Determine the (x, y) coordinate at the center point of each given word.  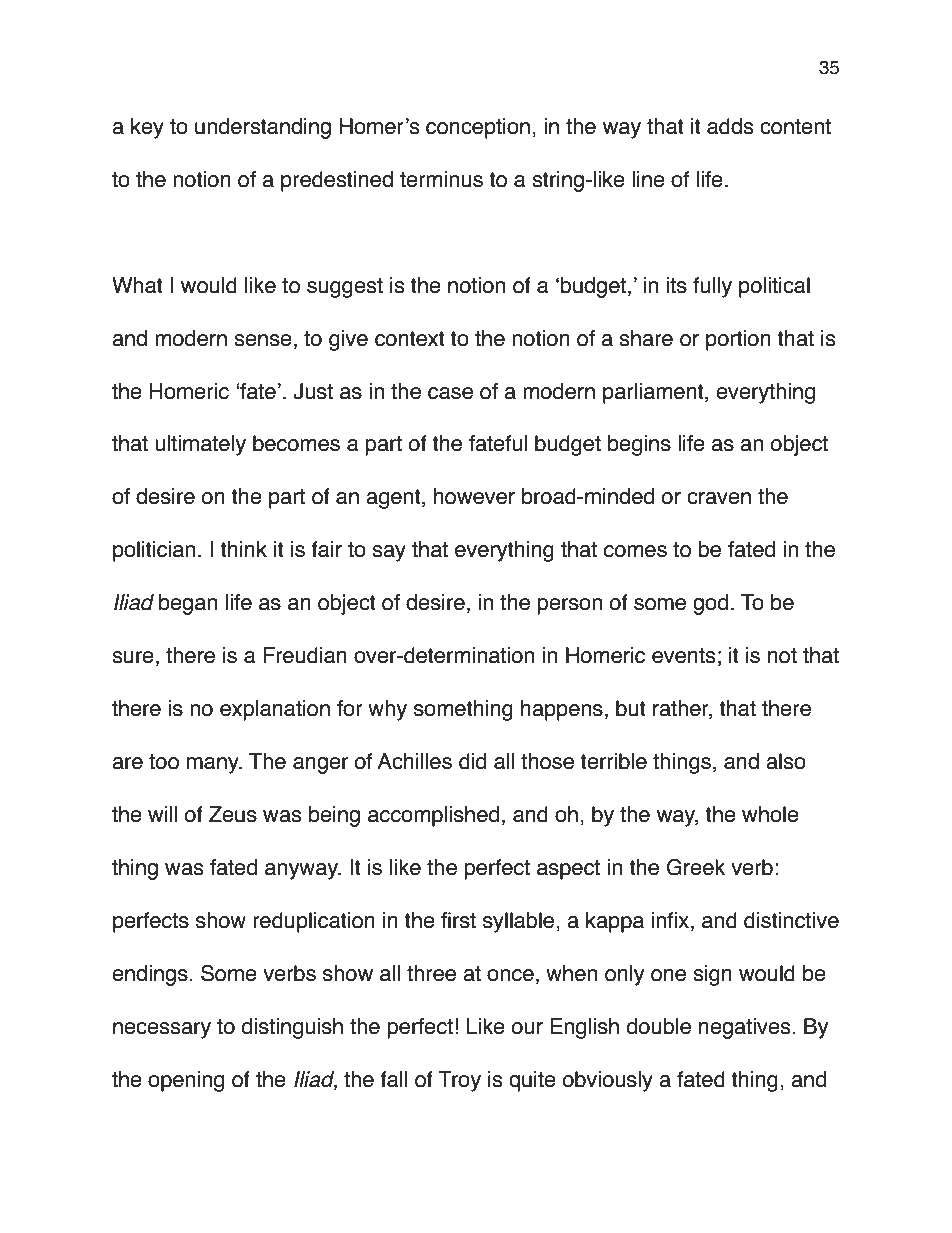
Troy (459, 1081)
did (472, 761)
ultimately (200, 445)
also (786, 761)
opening (186, 1081)
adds (730, 126)
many (214, 765)
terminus (441, 179)
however (474, 496)
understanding (263, 128)
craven (719, 498)
